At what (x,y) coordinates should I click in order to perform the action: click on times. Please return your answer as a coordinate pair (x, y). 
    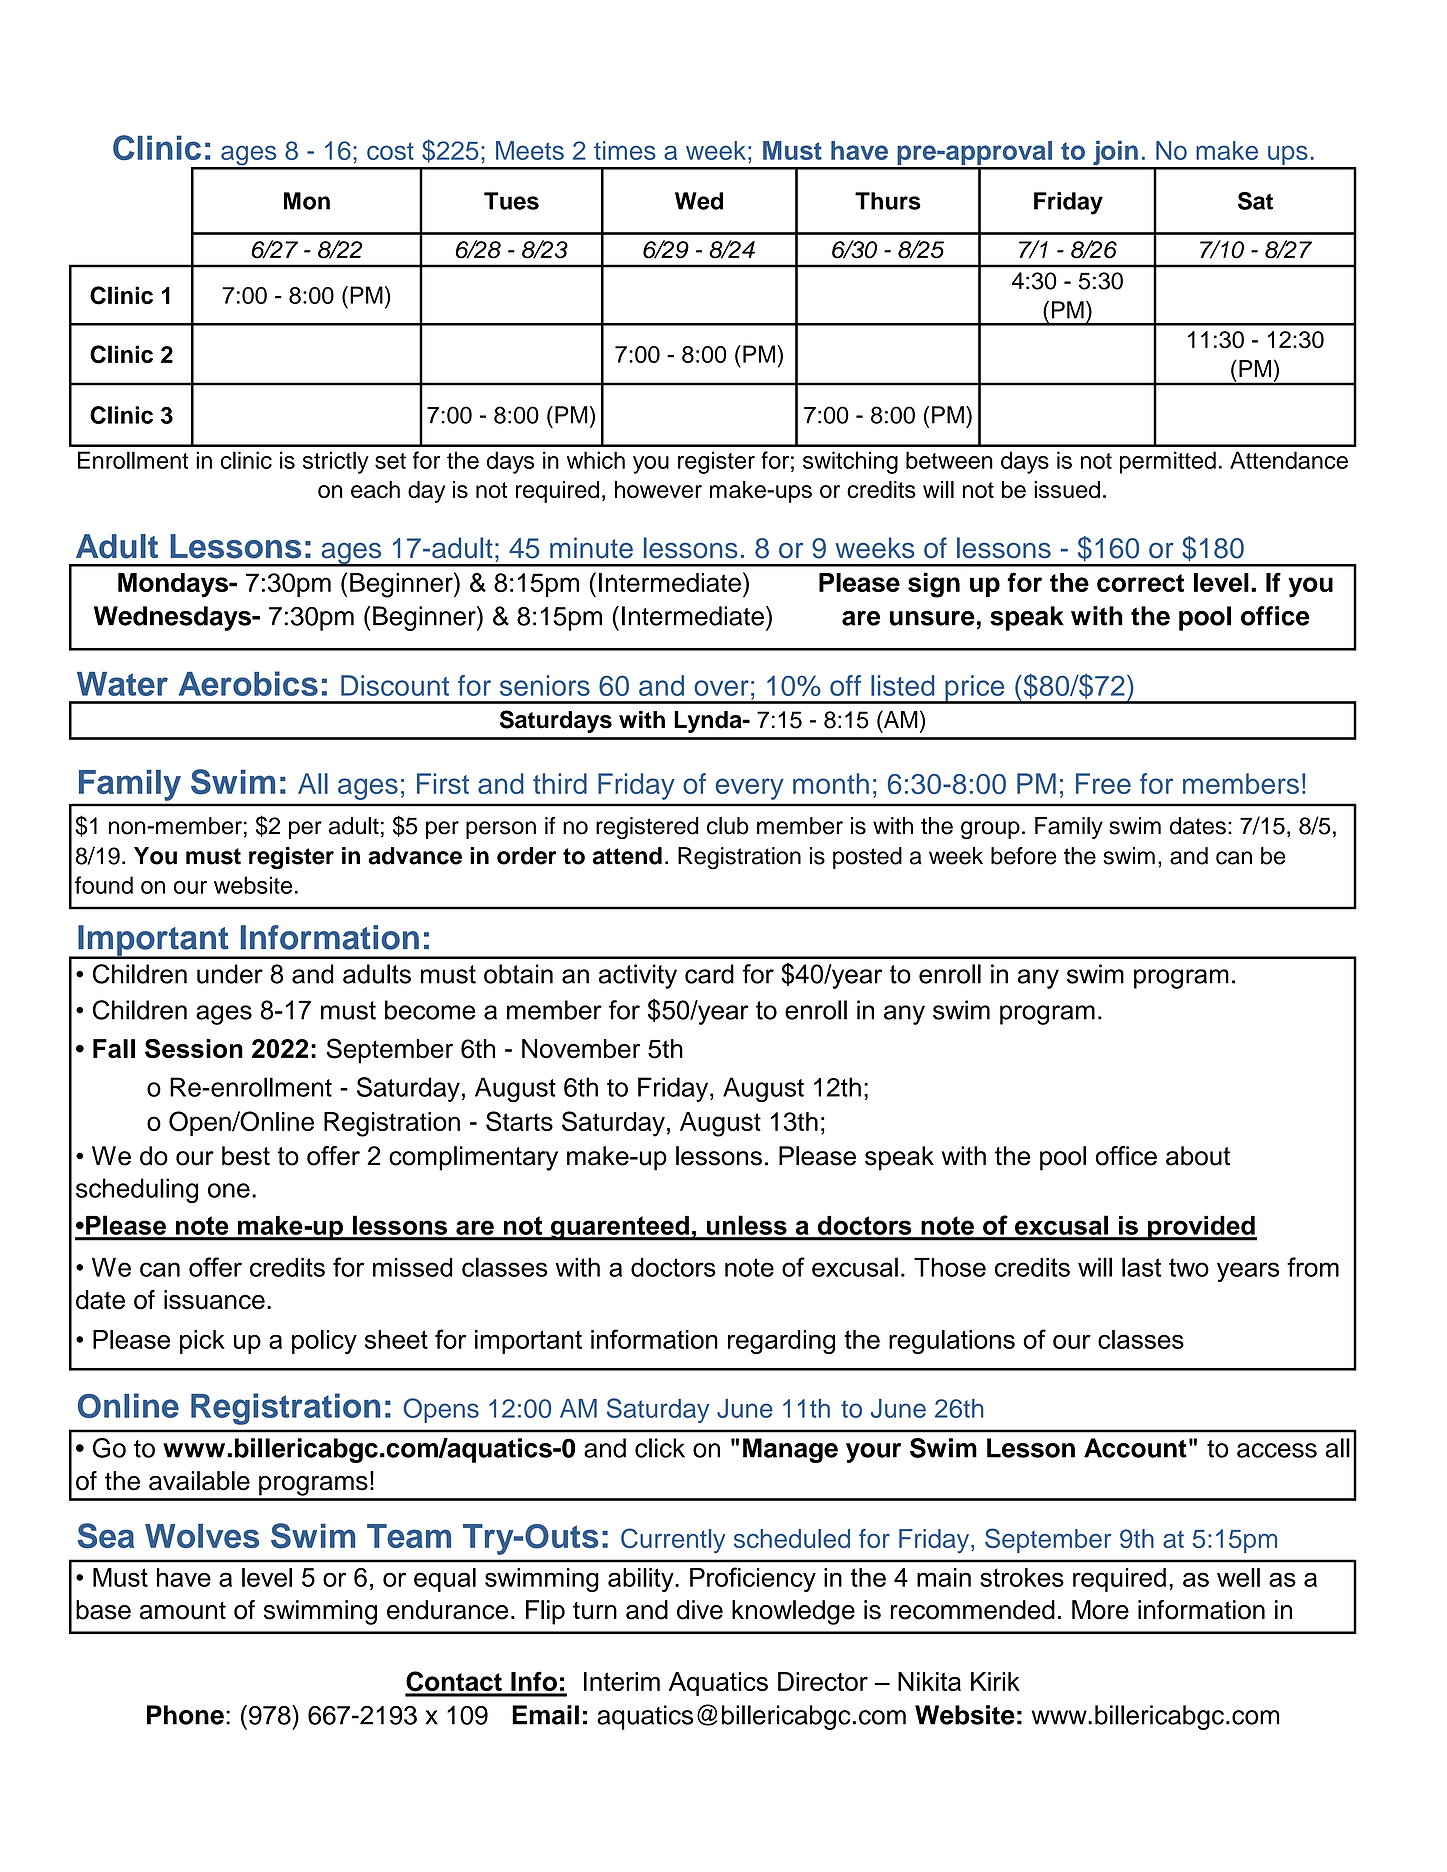
    Looking at the image, I should click on (625, 150).
